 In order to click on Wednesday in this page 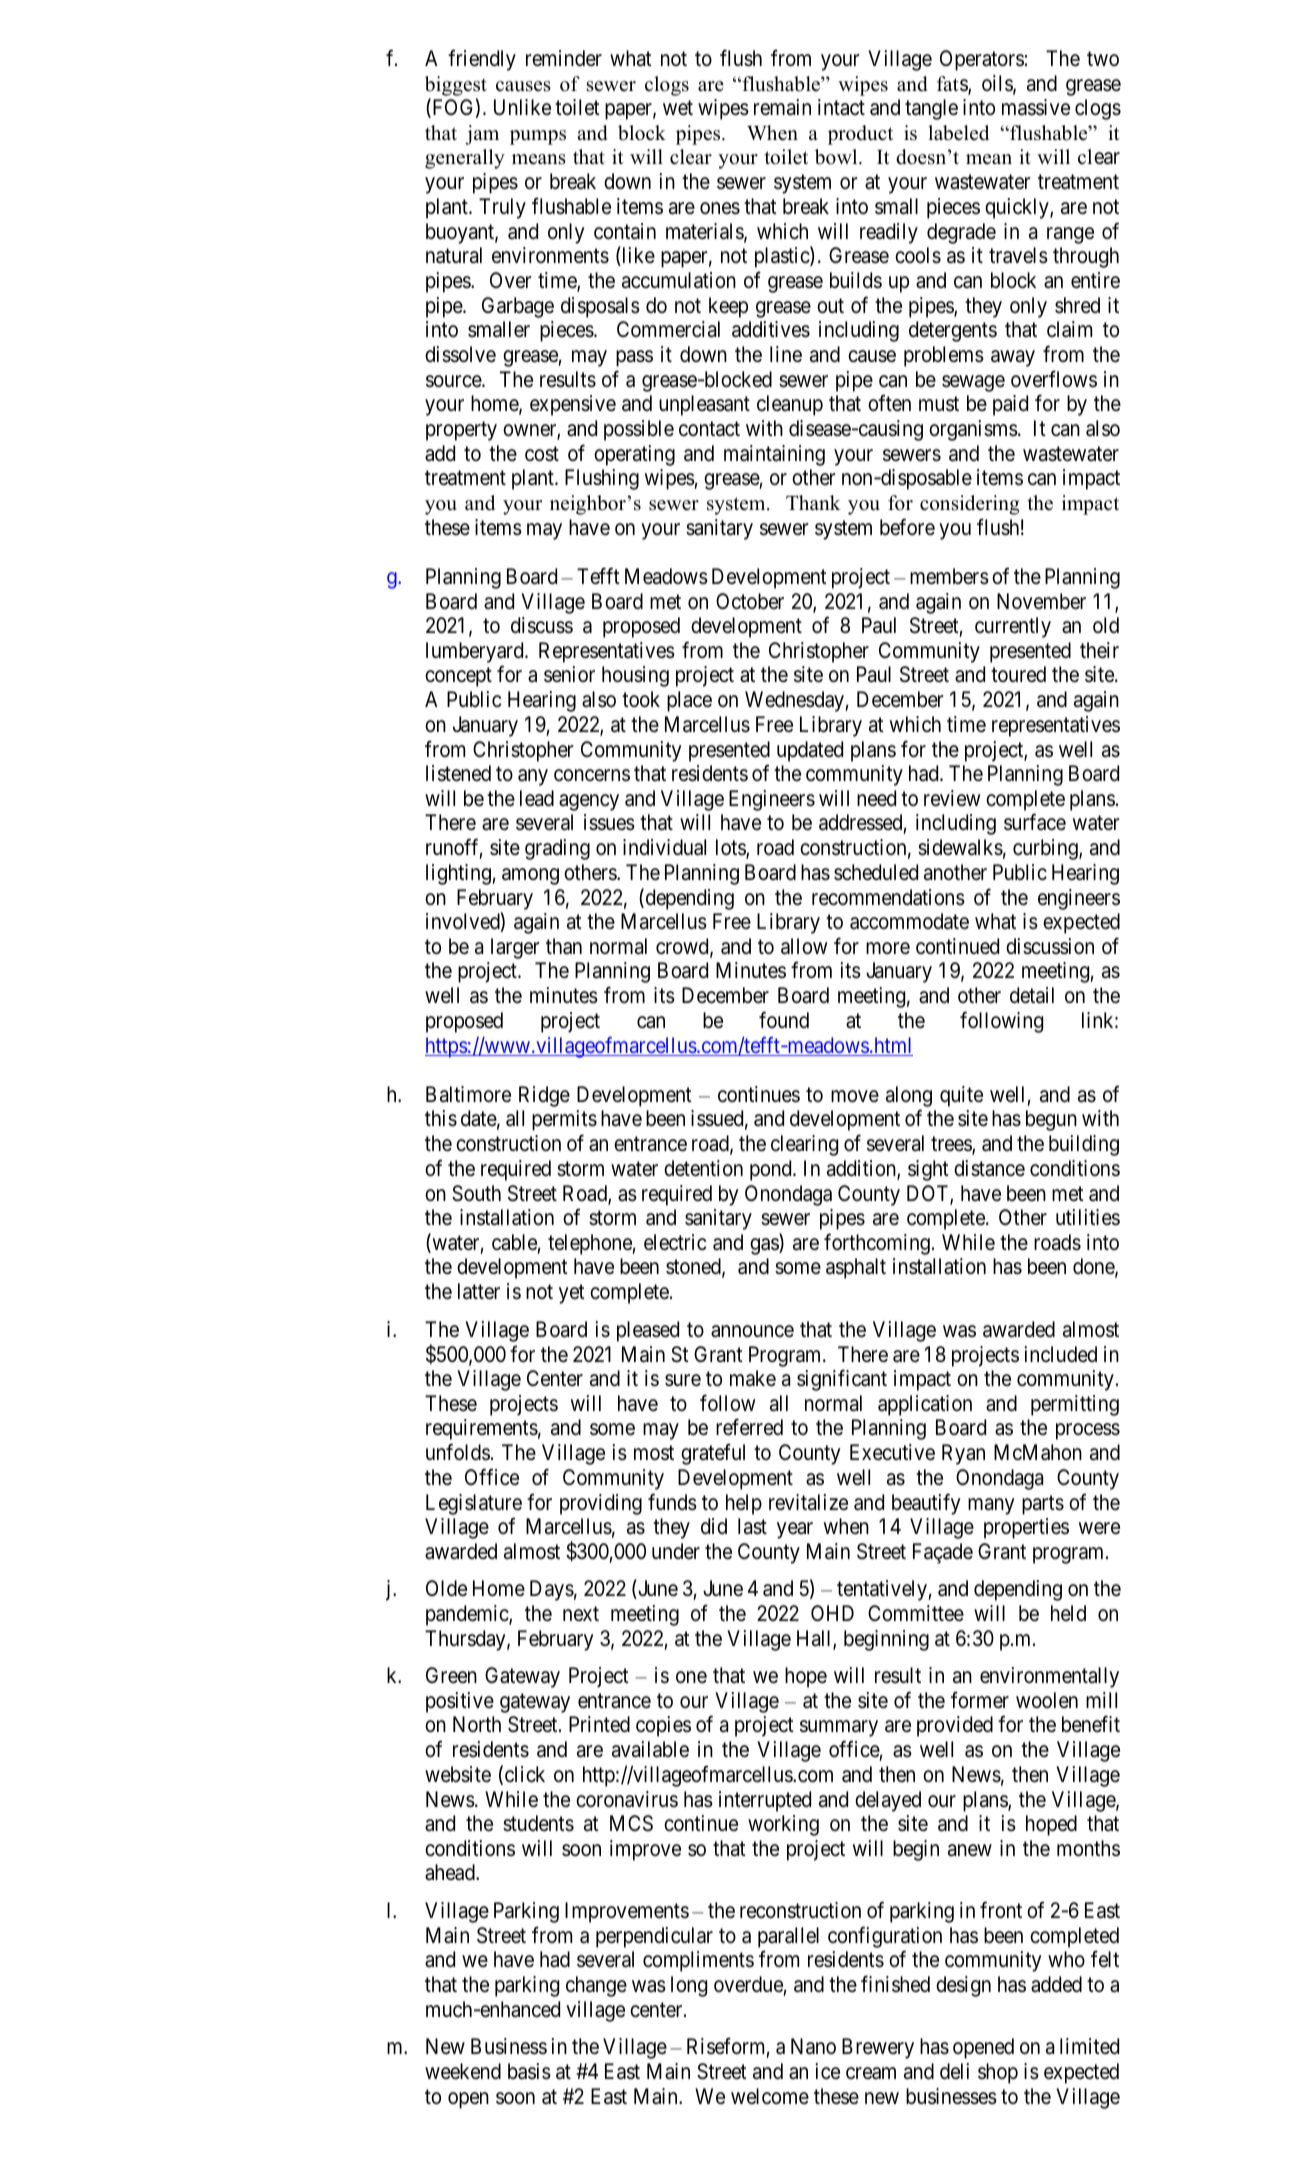, I will do `click(795, 701)`.
